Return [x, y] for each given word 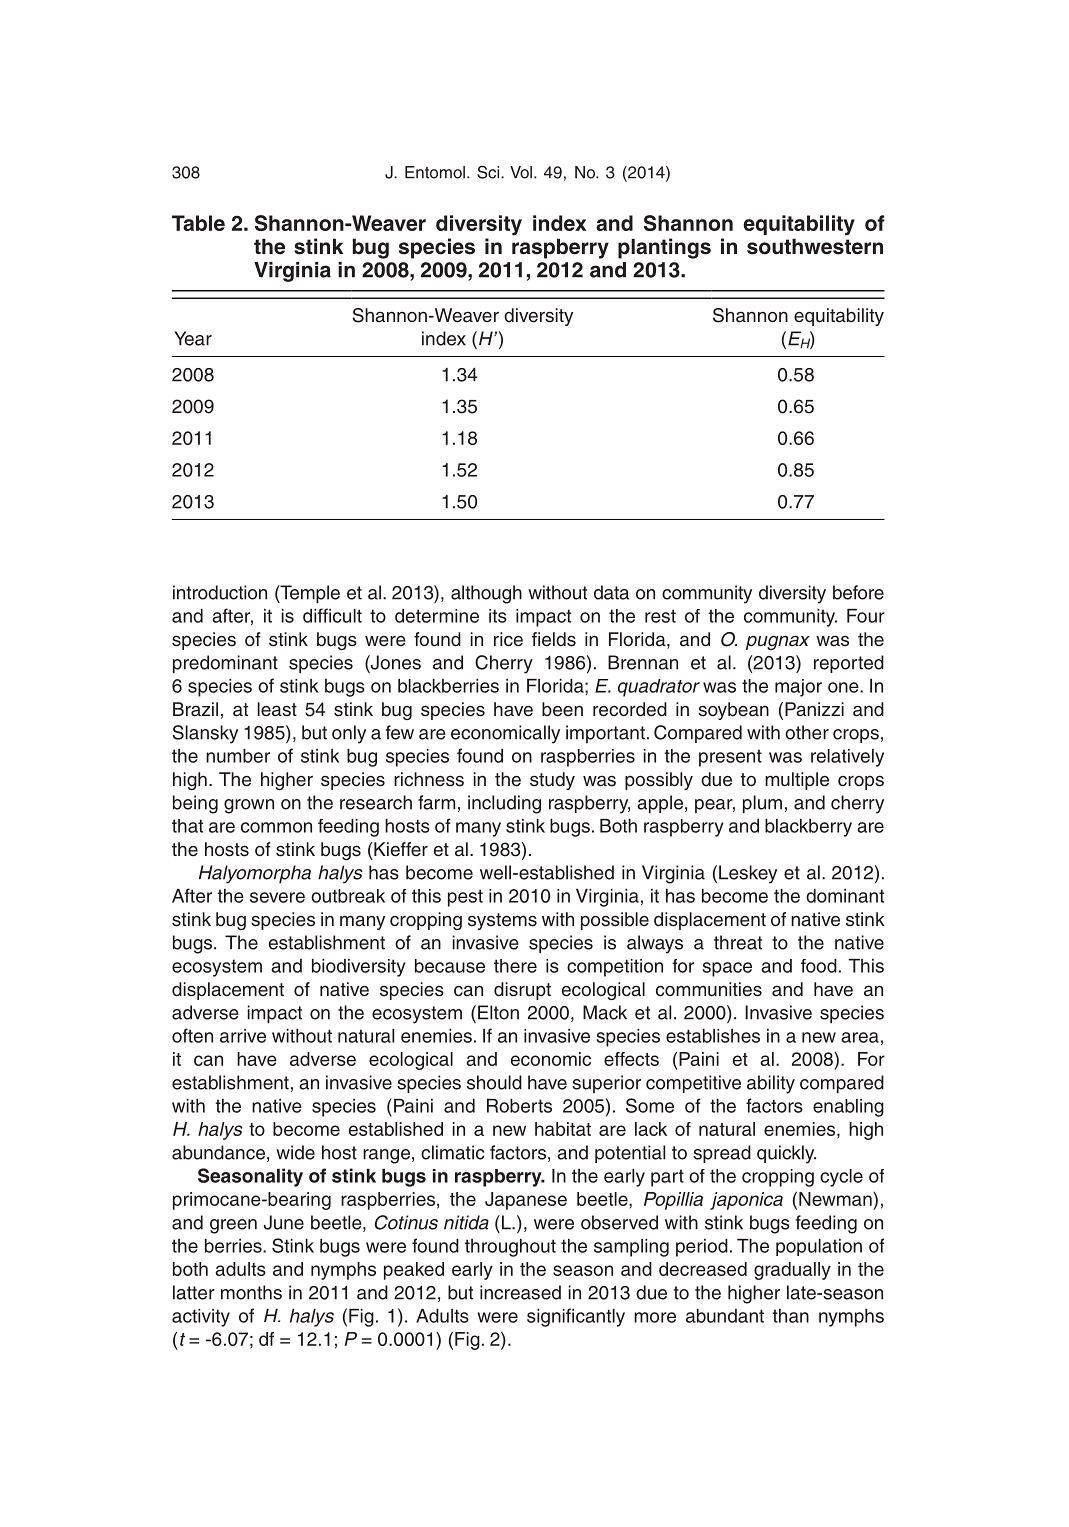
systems [502, 921]
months [251, 1292]
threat [738, 942]
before [858, 592]
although [486, 594]
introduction [220, 592]
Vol [521, 172]
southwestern [815, 247]
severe [277, 897]
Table [198, 223]
